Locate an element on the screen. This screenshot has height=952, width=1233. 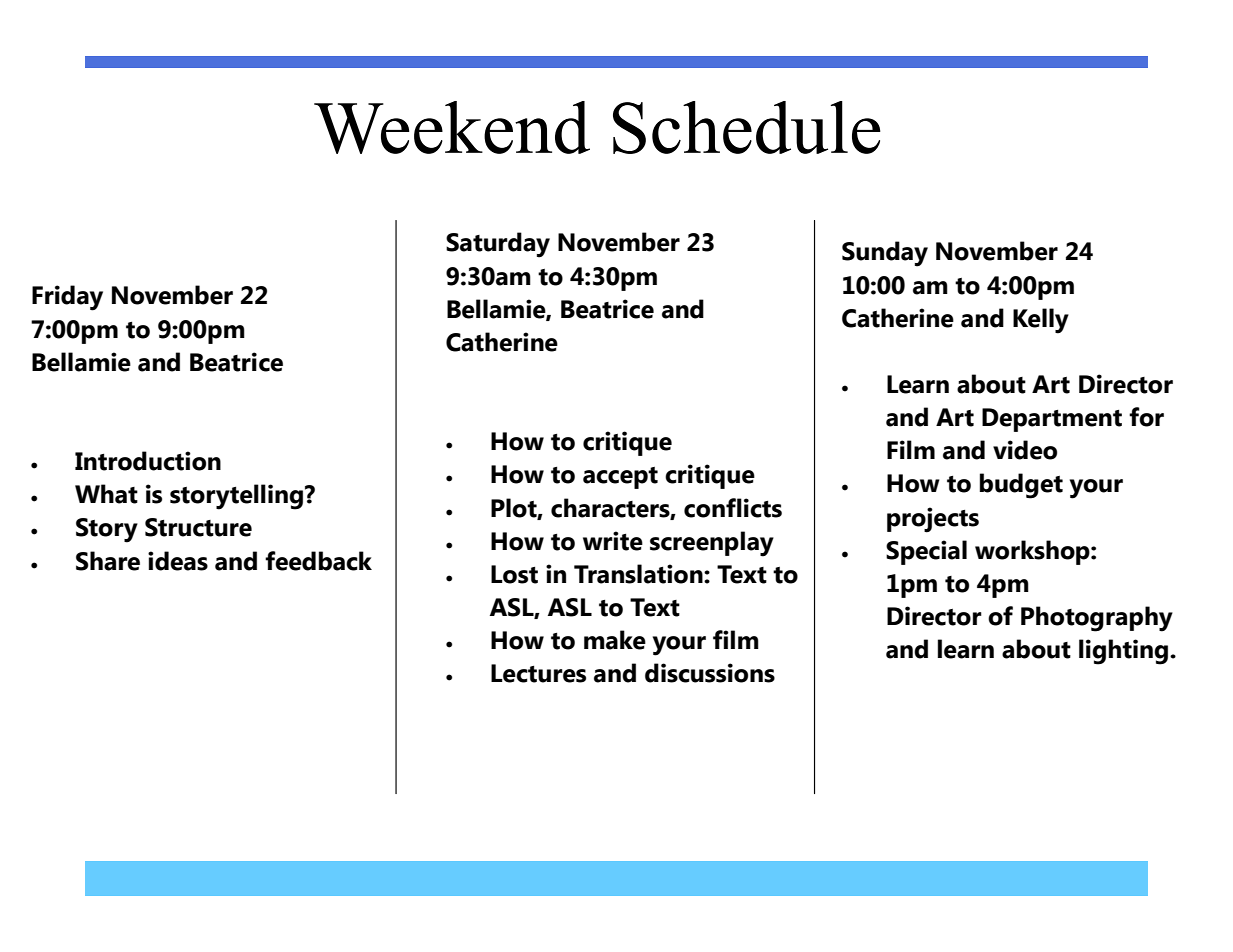
Weekend is located at coordinates (452, 127).
